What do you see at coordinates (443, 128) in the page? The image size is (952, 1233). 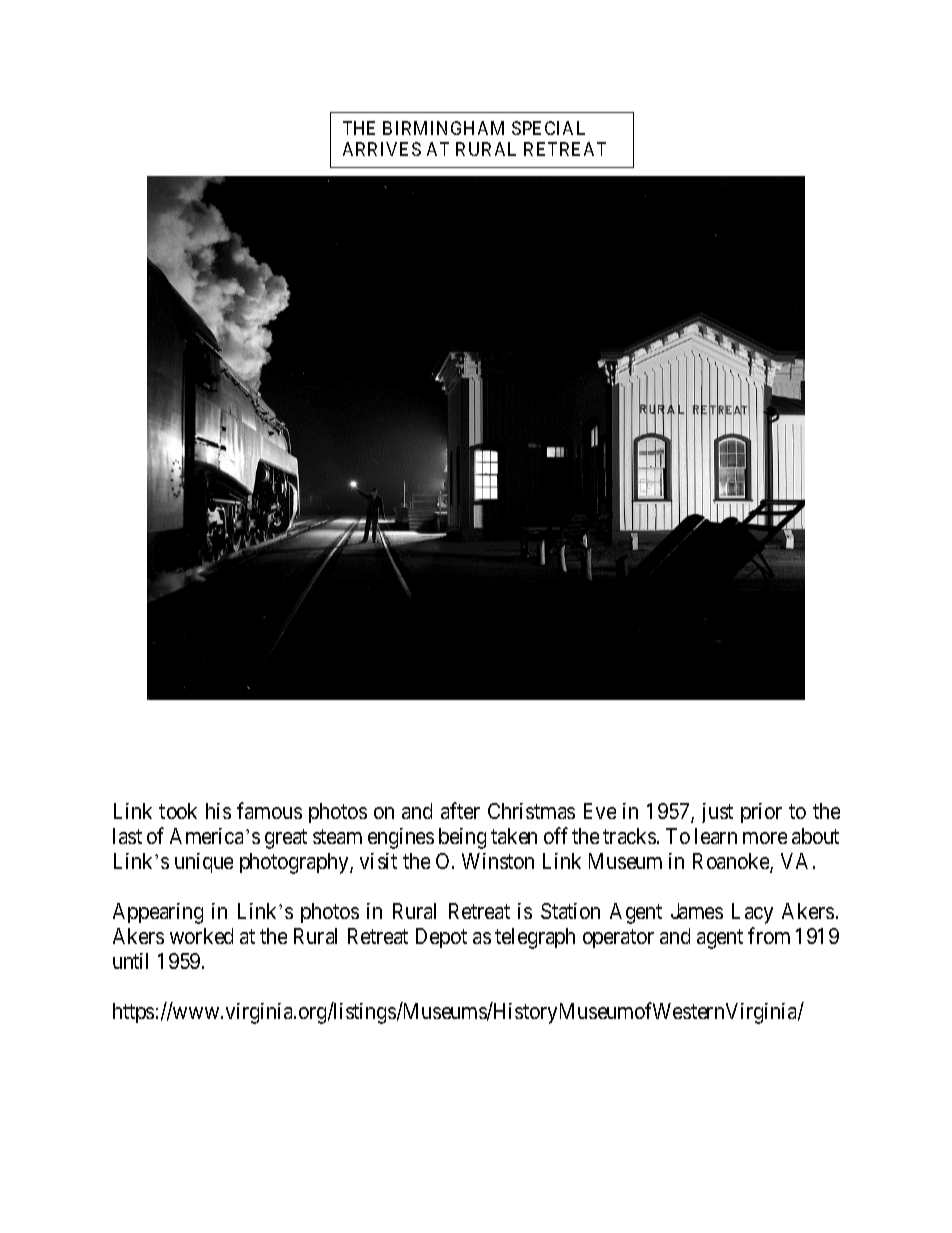 I see `BIRMINGHAM` at bounding box center [443, 128].
